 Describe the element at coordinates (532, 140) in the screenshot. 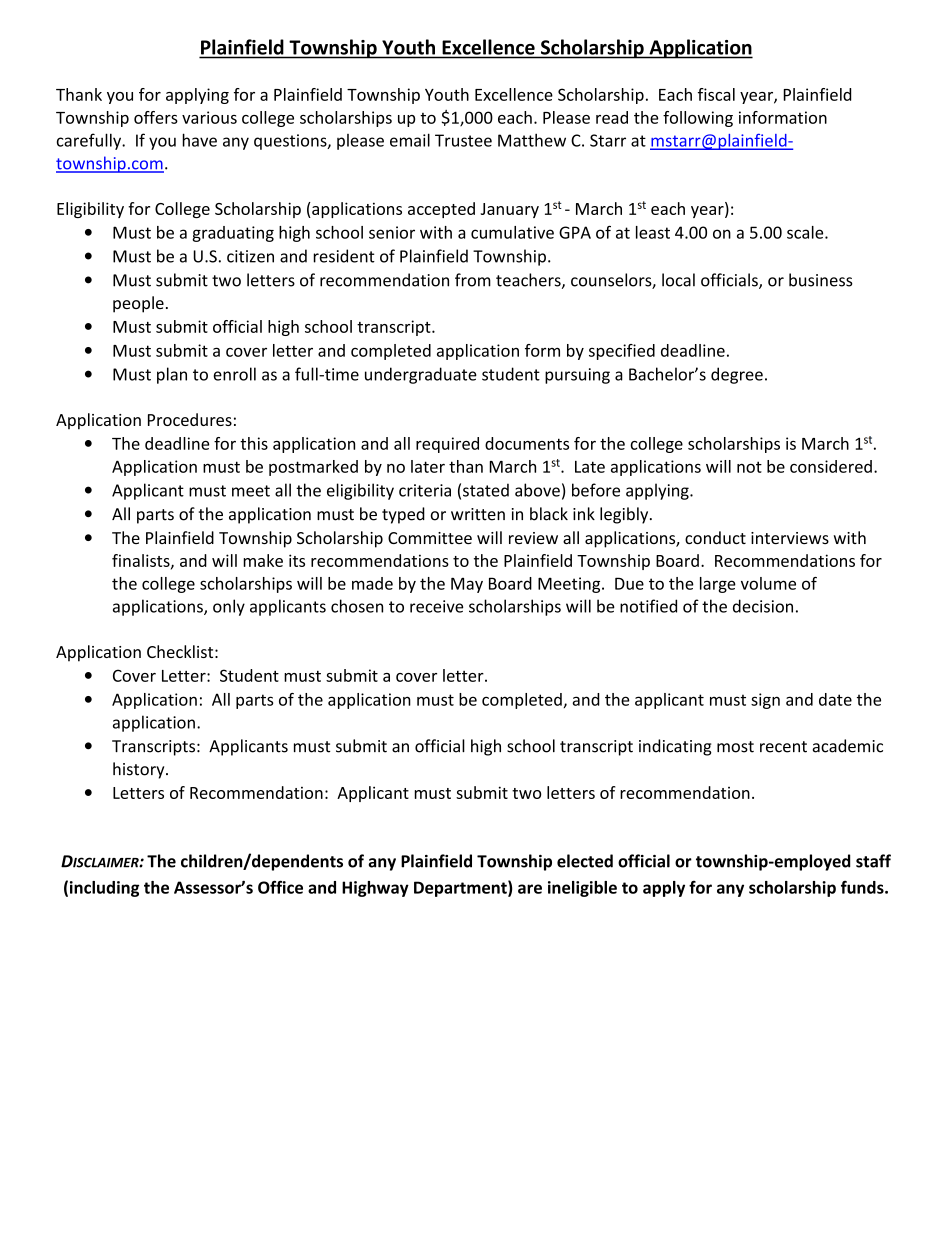

I see `Matthew` at that location.
